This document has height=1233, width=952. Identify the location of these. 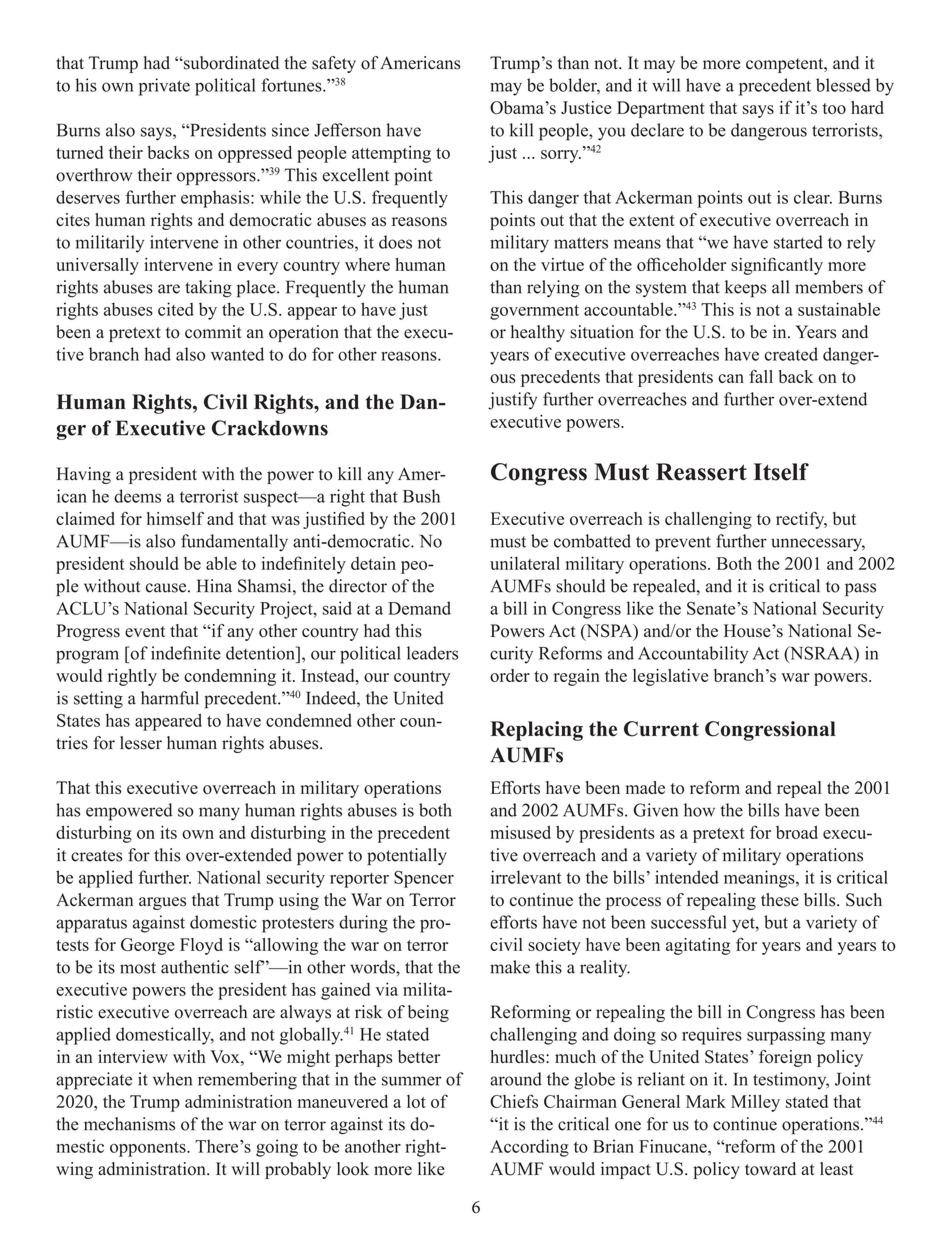
(780, 900).
